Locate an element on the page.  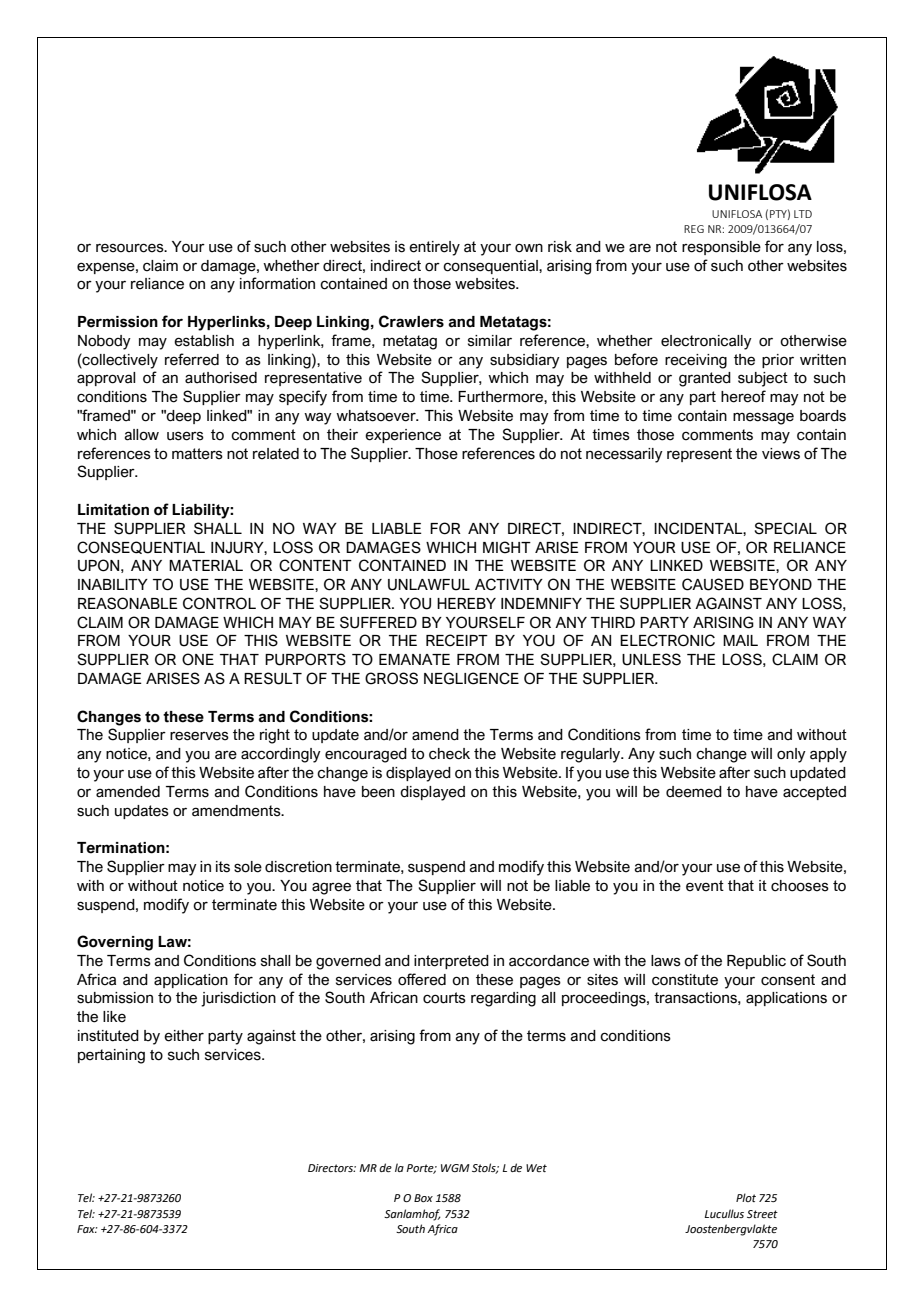
its is located at coordinates (223, 867).
